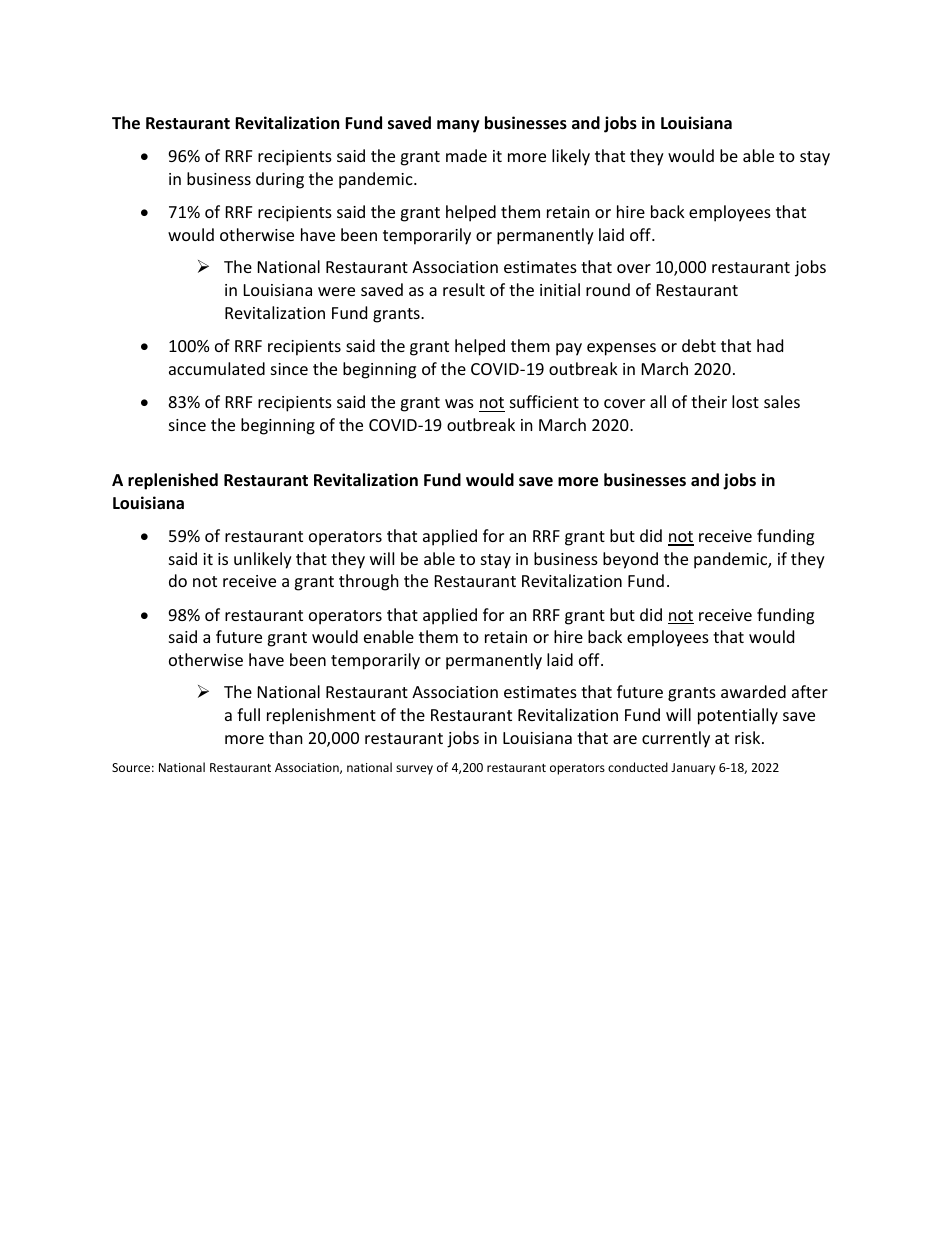  What do you see at coordinates (745, 401) in the screenshot?
I see `lost` at bounding box center [745, 401].
